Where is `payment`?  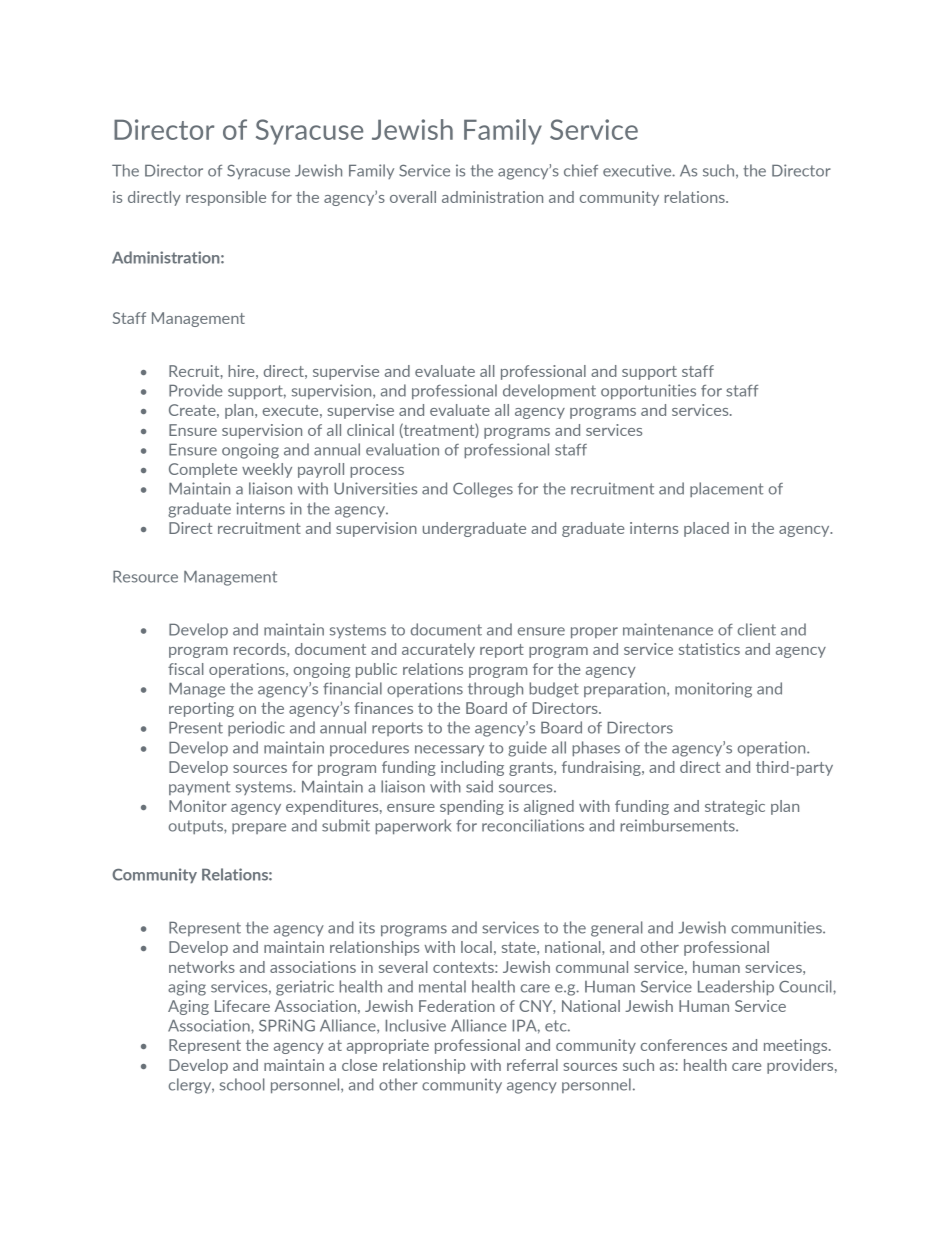 payment is located at coordinates (199, 788).
